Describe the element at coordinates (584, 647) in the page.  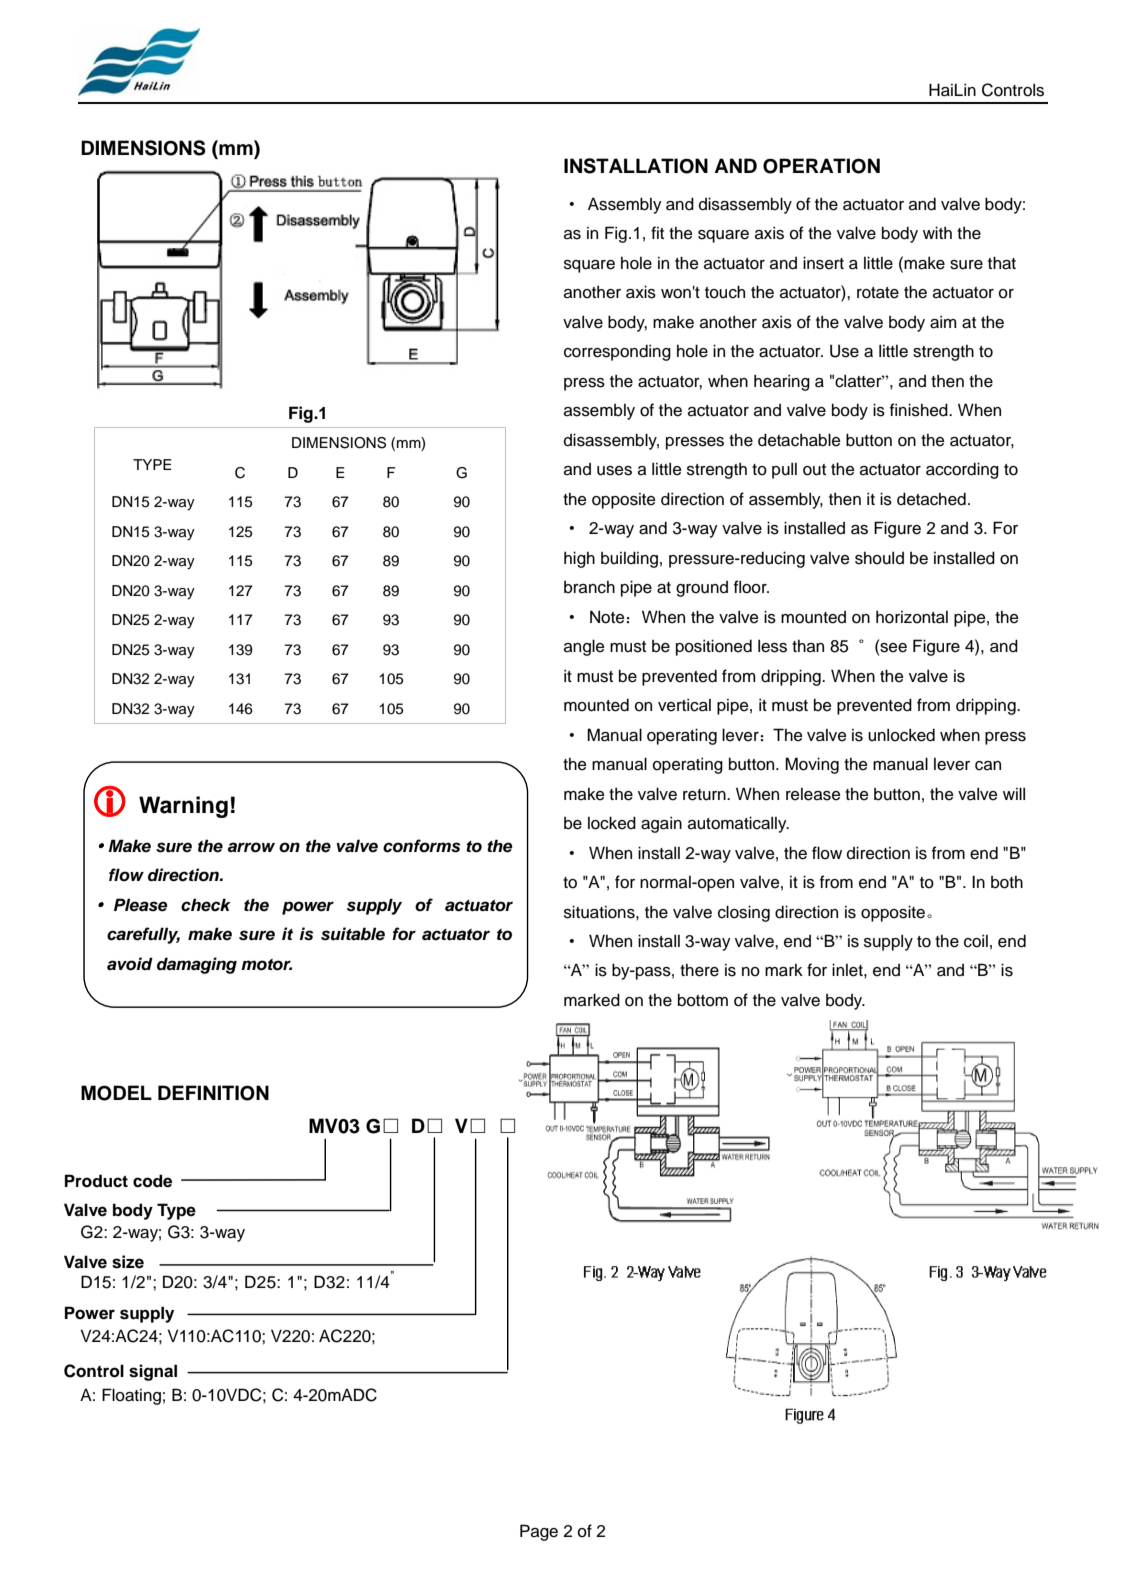
I see `angle` at that location.
